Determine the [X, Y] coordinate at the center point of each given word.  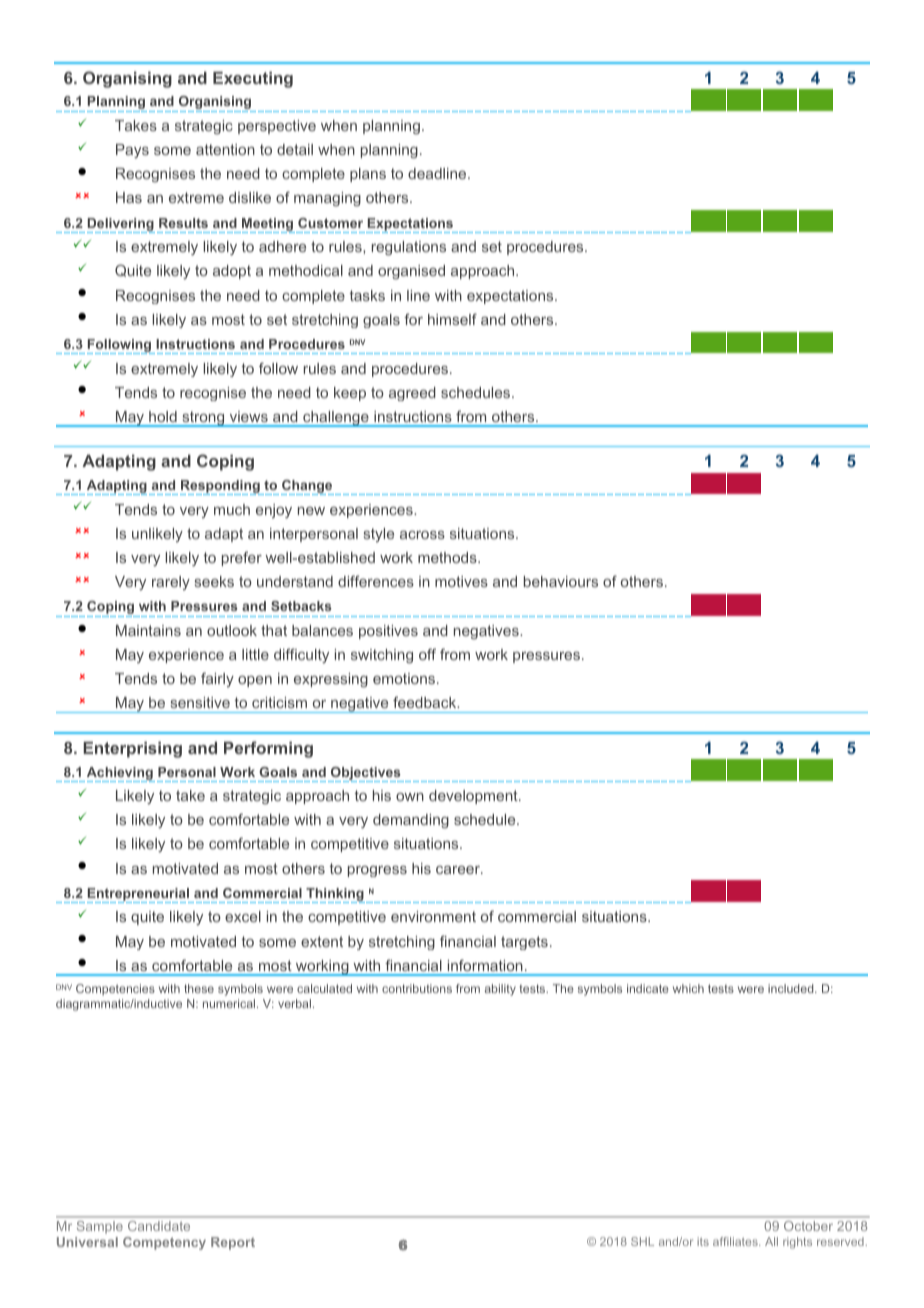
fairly [217, 679]
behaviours [561, 581]
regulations [409, 248]
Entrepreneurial [139, 895]
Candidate [159, 1226]
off [427, 654]
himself [452, 319]
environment [433, 916]
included [792, 988]
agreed [412, 394]
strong [203, 419]
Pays [132, 151]
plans [368, 175]
